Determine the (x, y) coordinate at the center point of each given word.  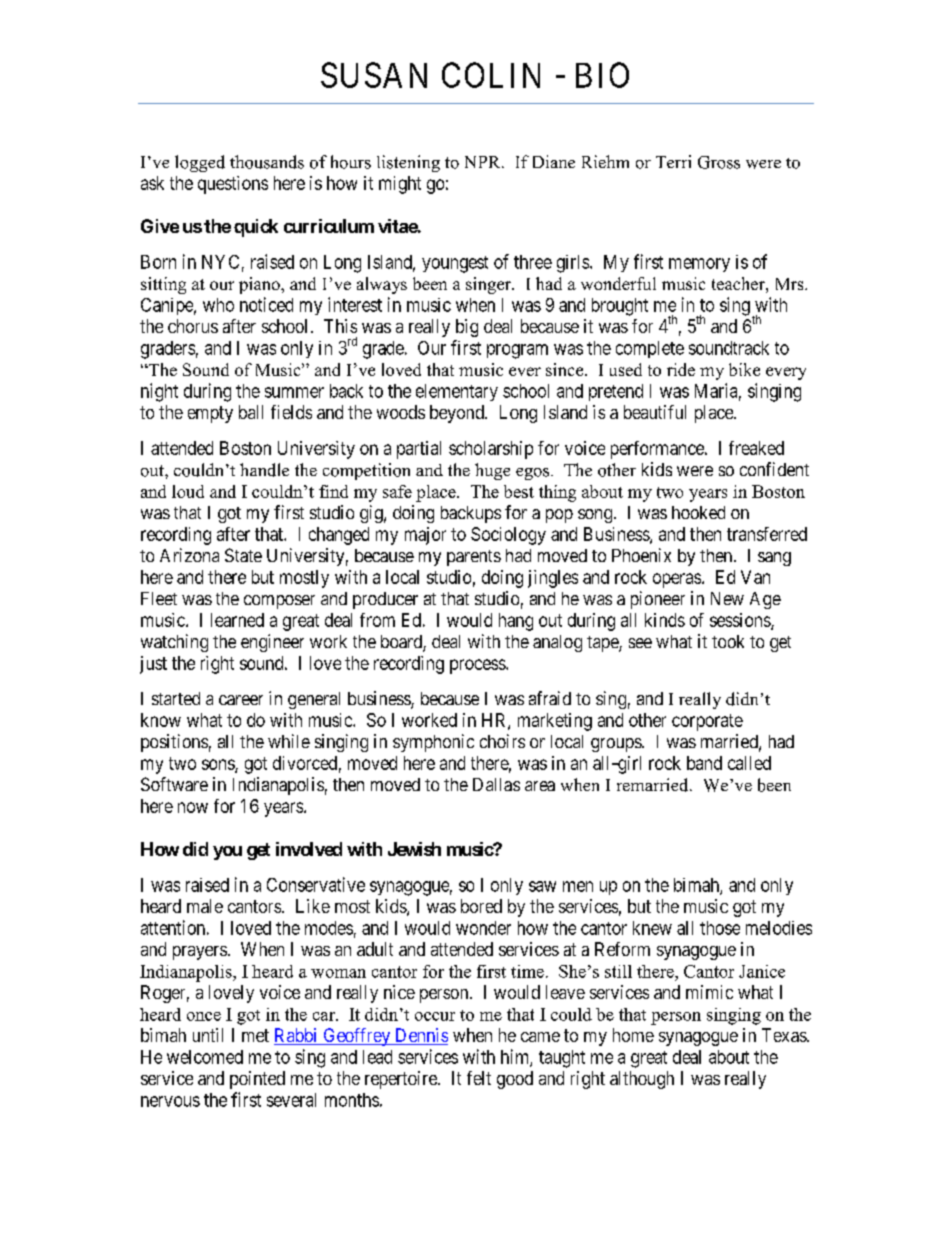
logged (200, 163)
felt (479, 1078)
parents (474, 558)
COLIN (491, 75)
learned (237, 620)
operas (677, 580)
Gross (719, 162)
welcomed (205, 1057)
